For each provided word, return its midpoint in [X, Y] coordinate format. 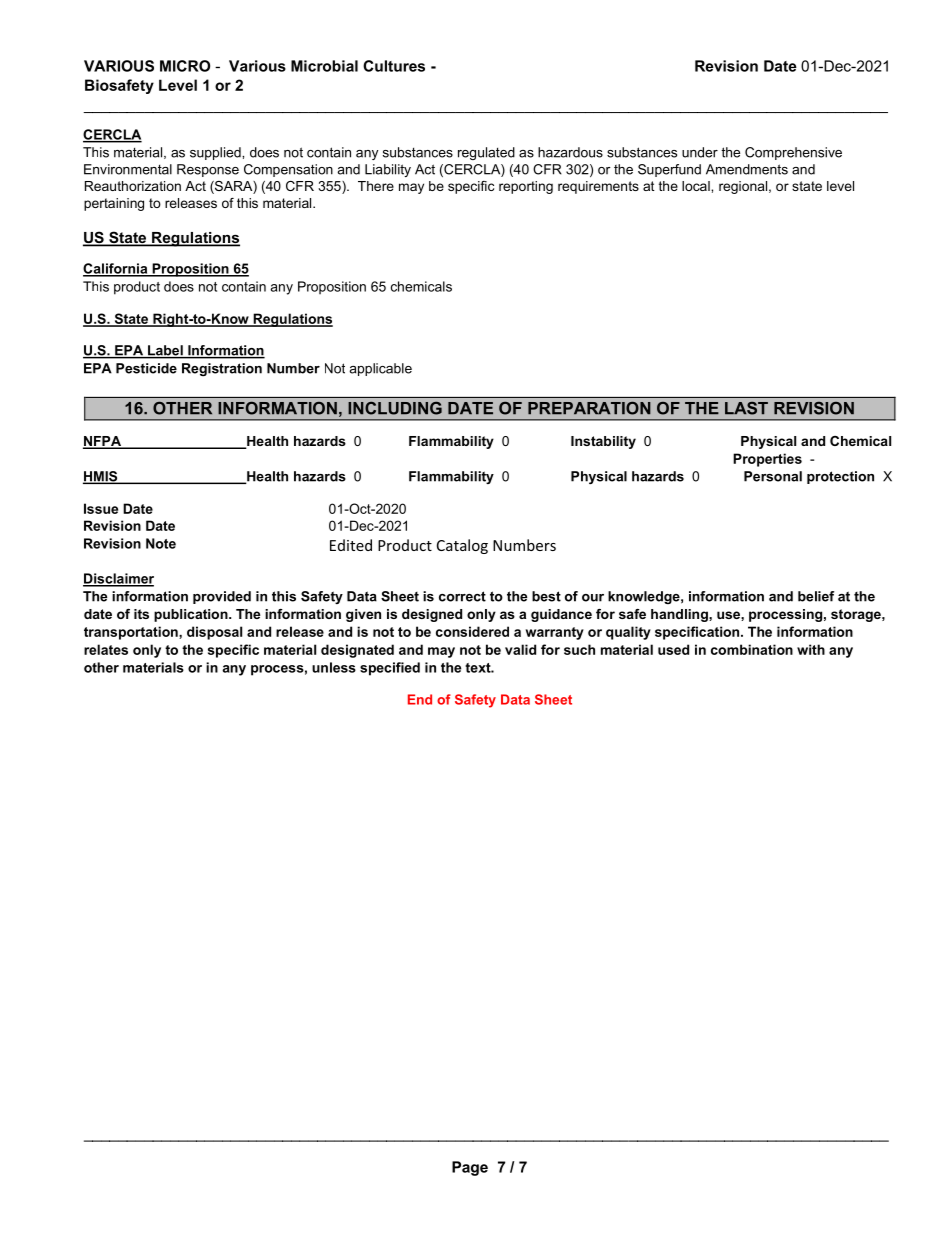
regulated [486, 153]
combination [752, 649]
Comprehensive [793, 153]
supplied [216, 153]
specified [390, 669]
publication [192, 615]
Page [470, 1168]
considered [472, 631]
